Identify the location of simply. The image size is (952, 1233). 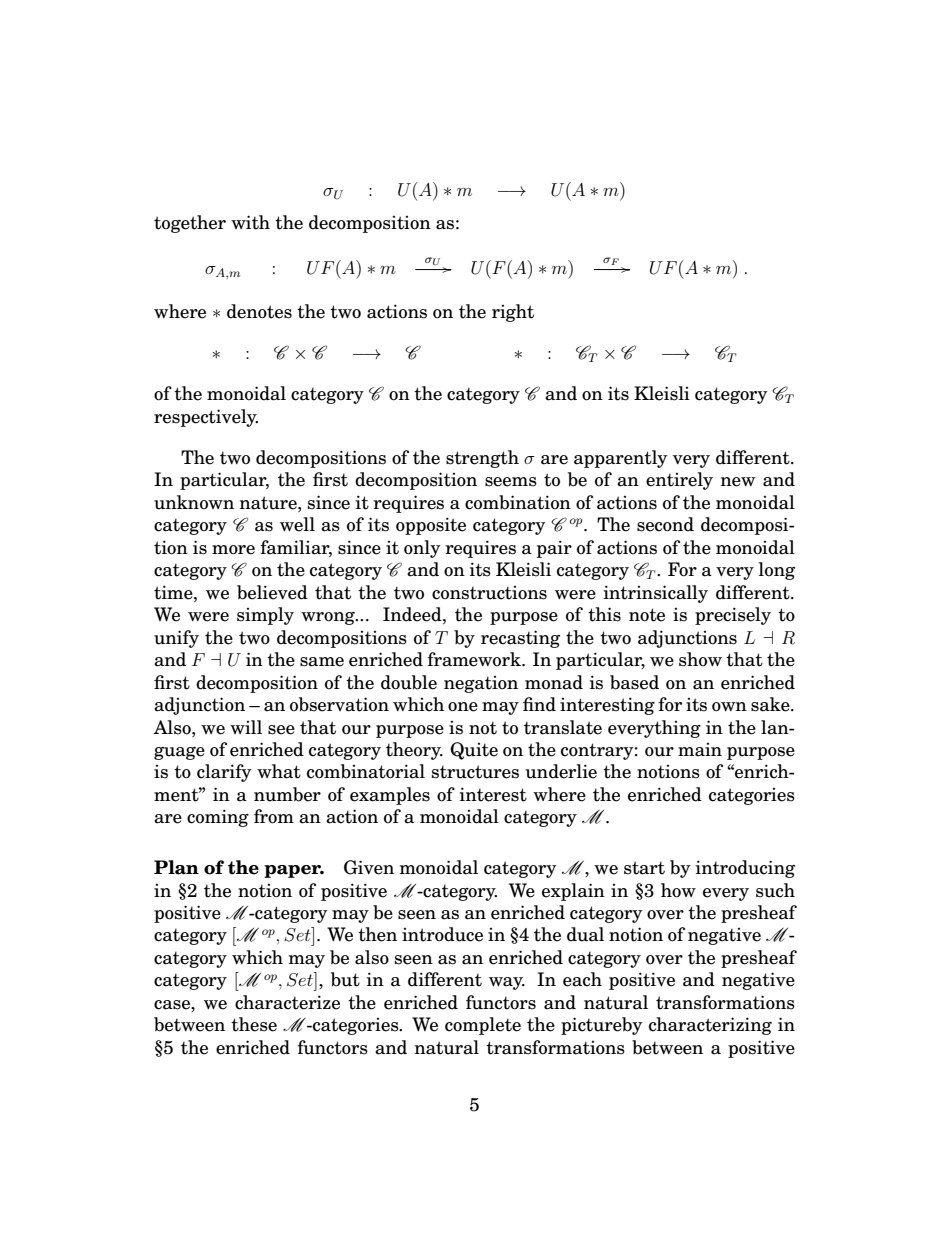
(265, 616).
